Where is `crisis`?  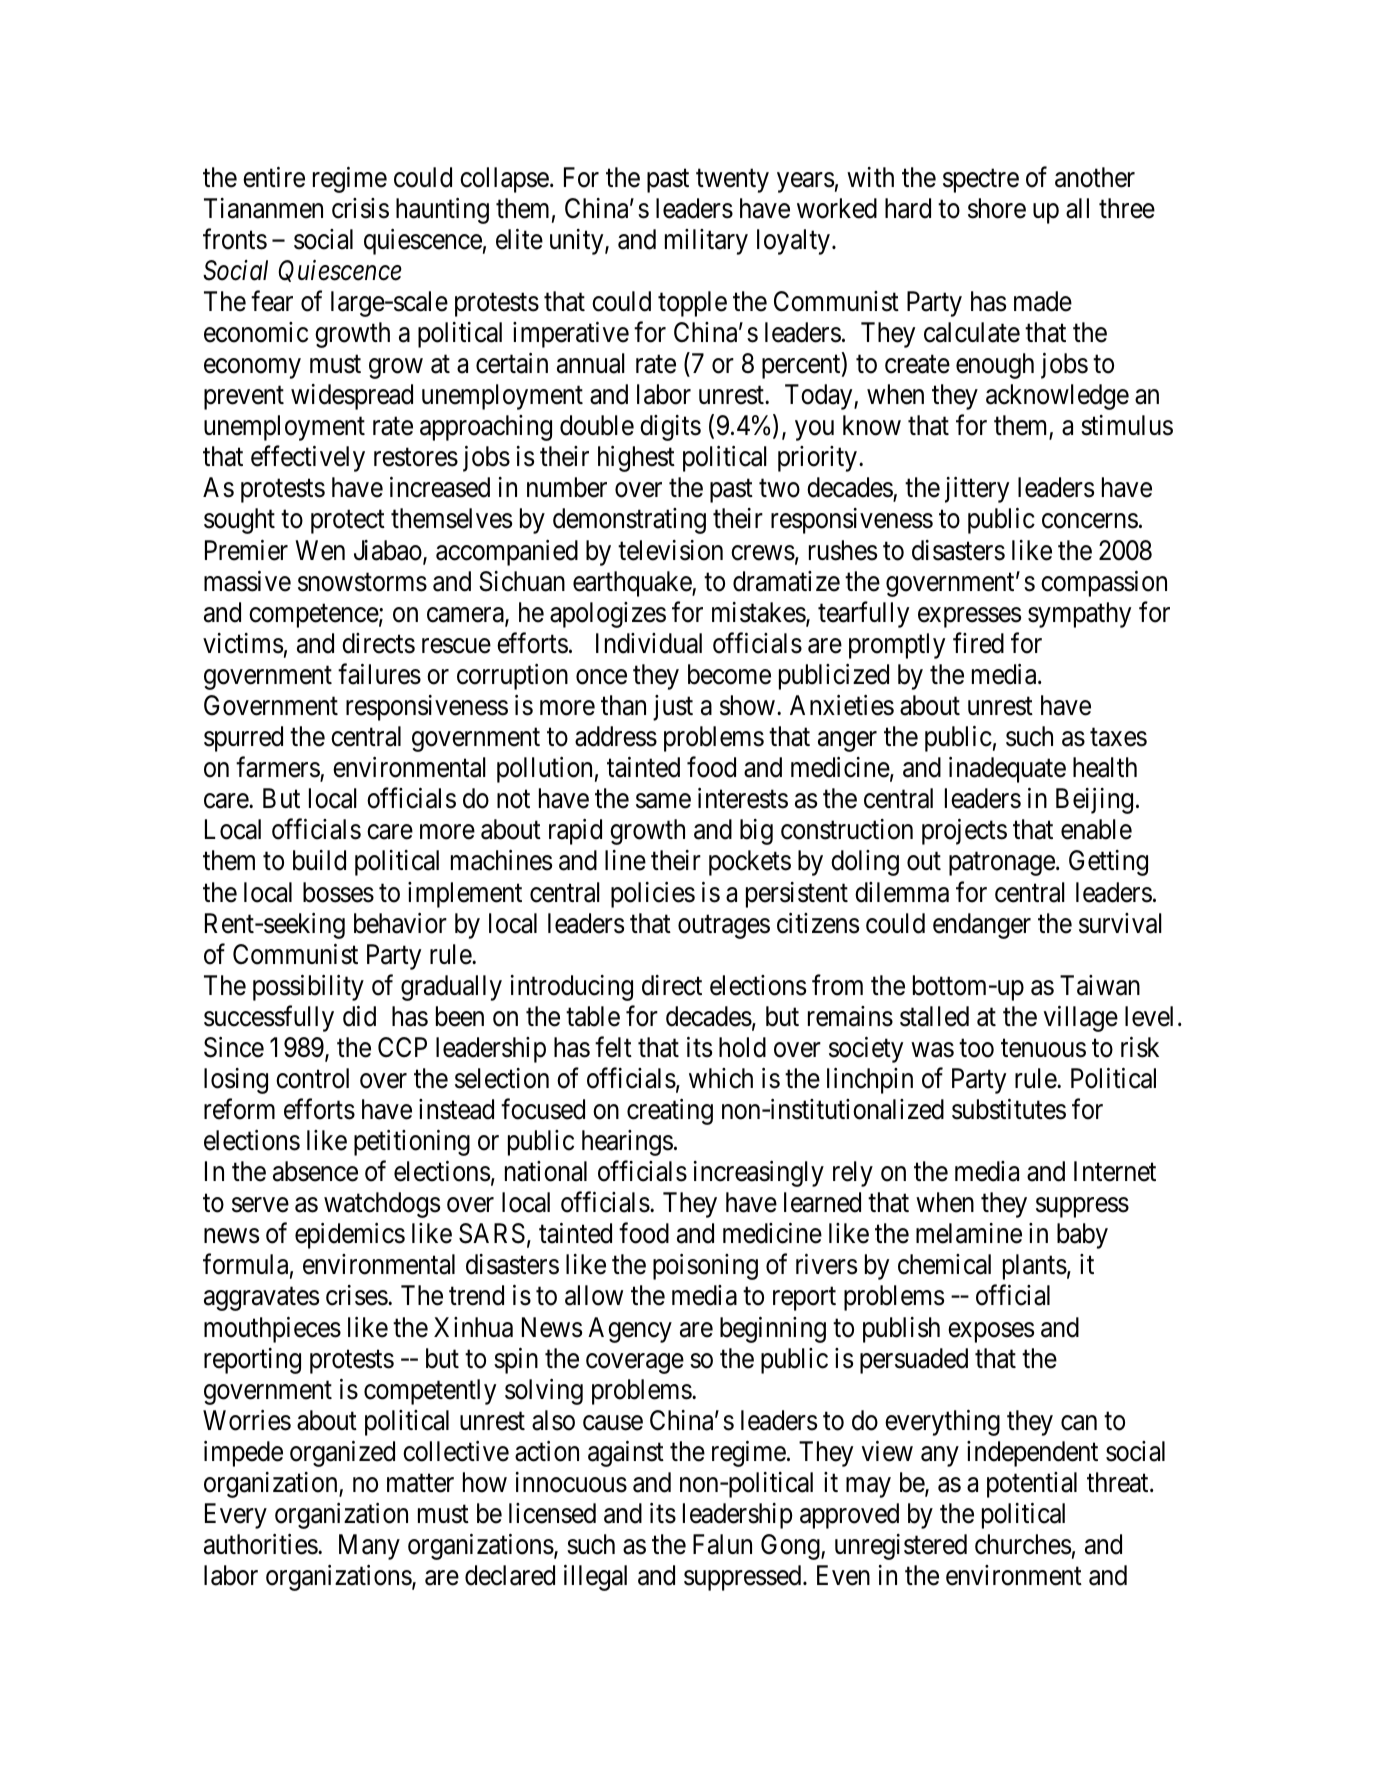
crisis is located at coordinates (360, 208).
